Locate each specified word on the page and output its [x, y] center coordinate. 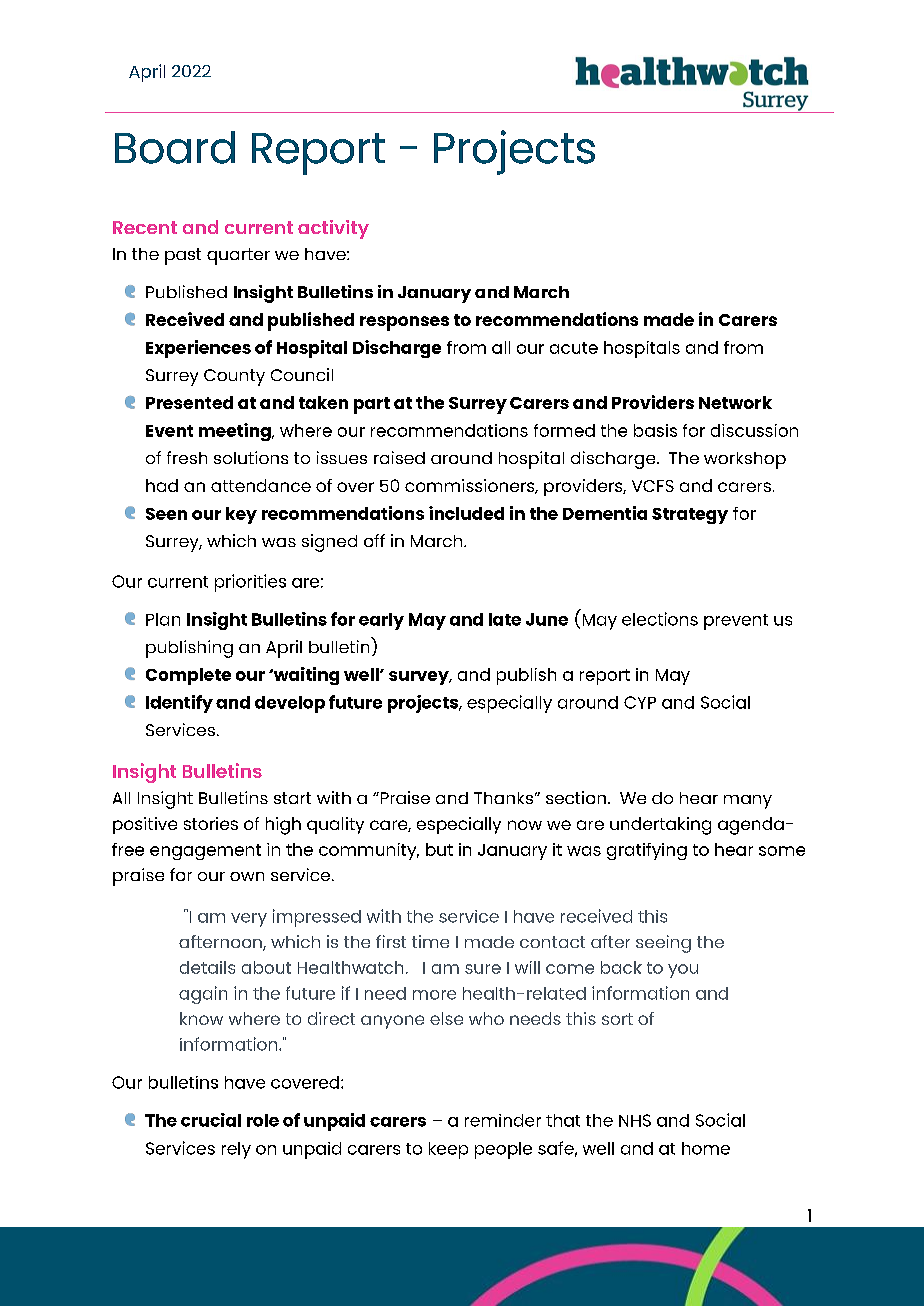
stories [211, 823]
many [748, 802]
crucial [211, 1120]
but [439, 849]
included [466, 513]
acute [574, 348]
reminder [503, 1120]
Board [175, 147]
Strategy [690, 516]
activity [333, 229]
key [241, 515]
